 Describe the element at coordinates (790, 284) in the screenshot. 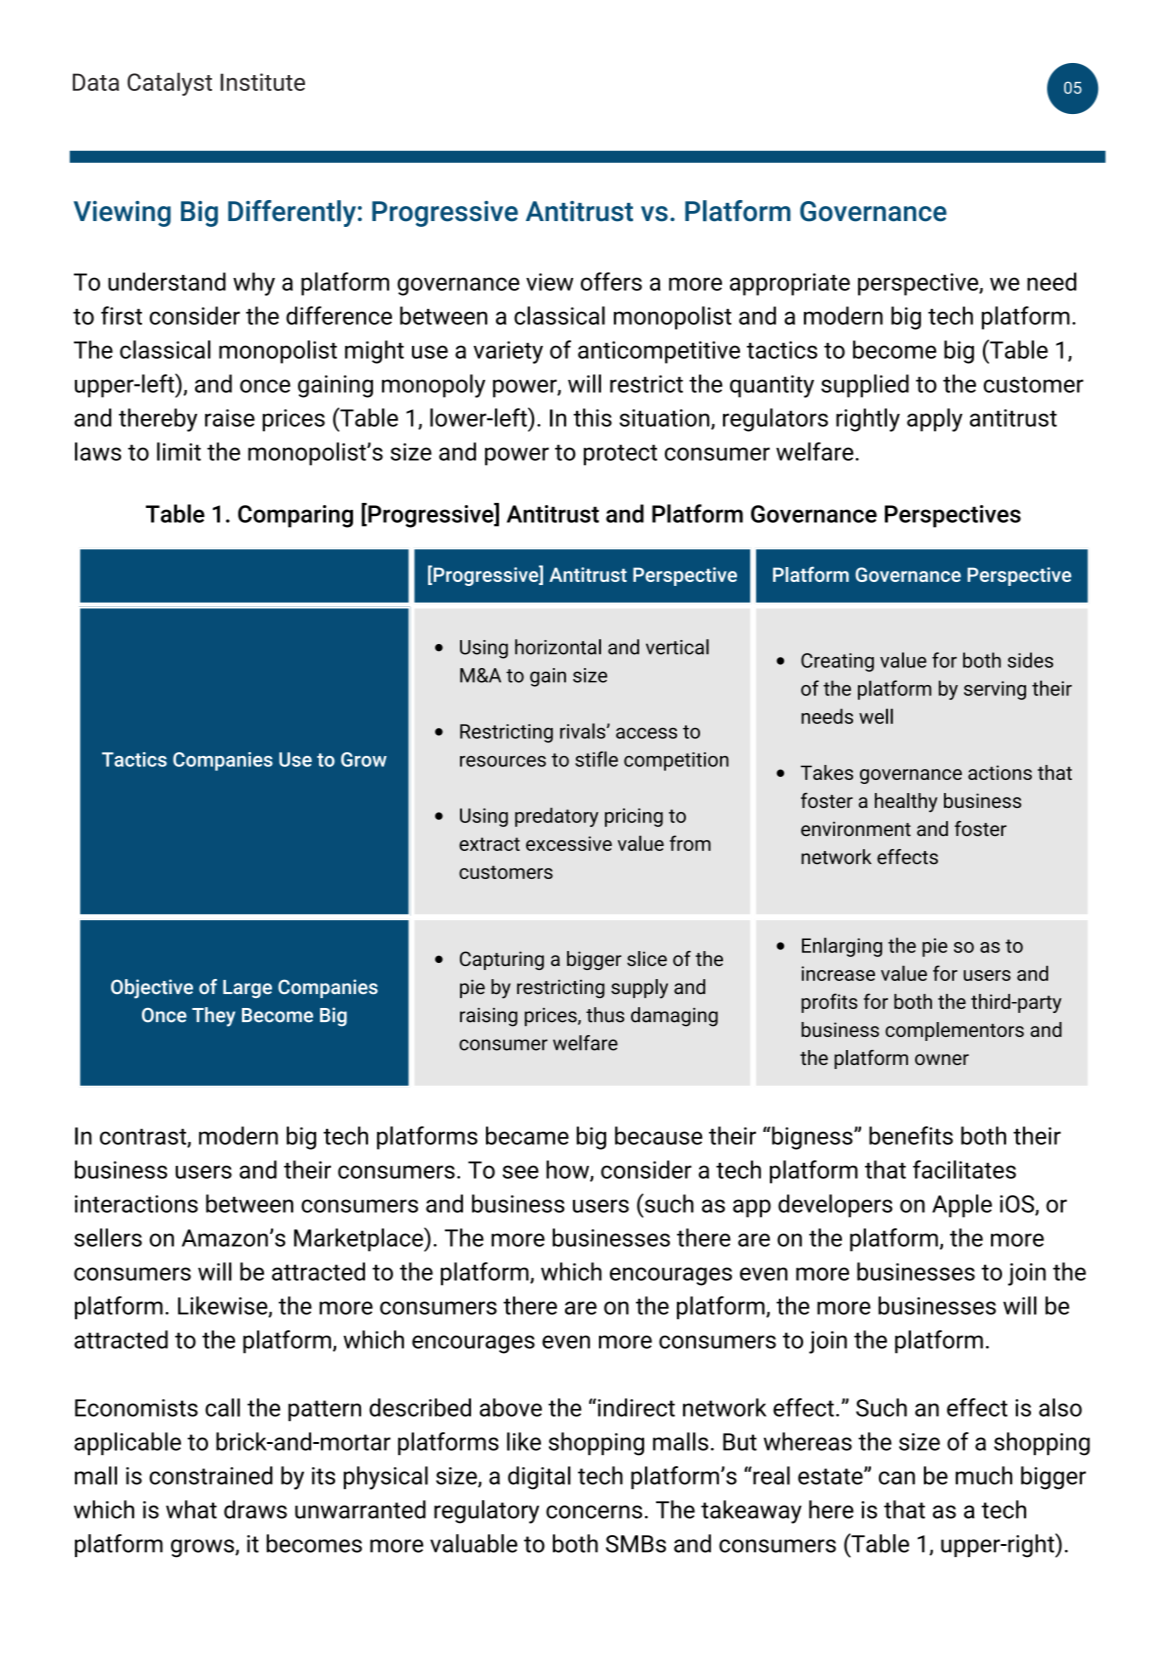

I see `appropriate` at that location.
